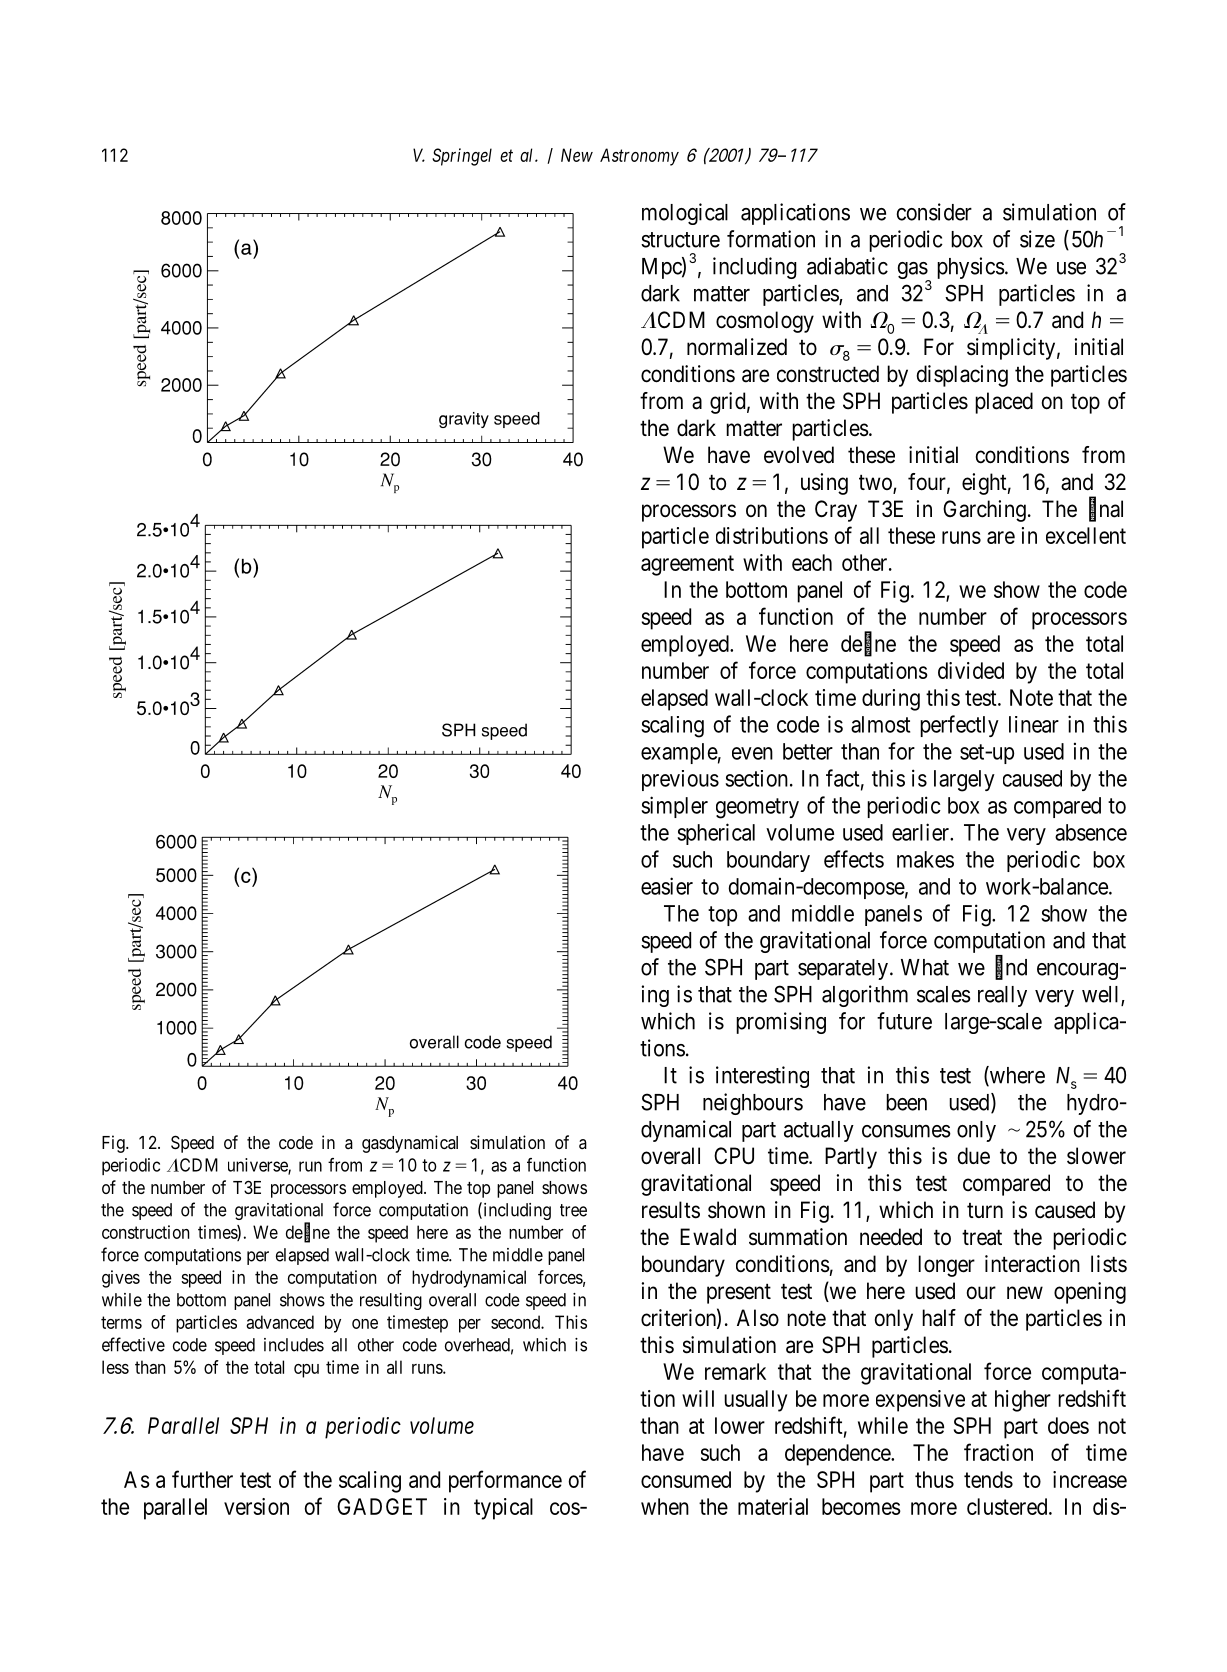 The width and height of the image is (1227, 1672). What do you see at coordinates (674, 807) in the image?
I see `simpler` at bounding box center [674, 807].
